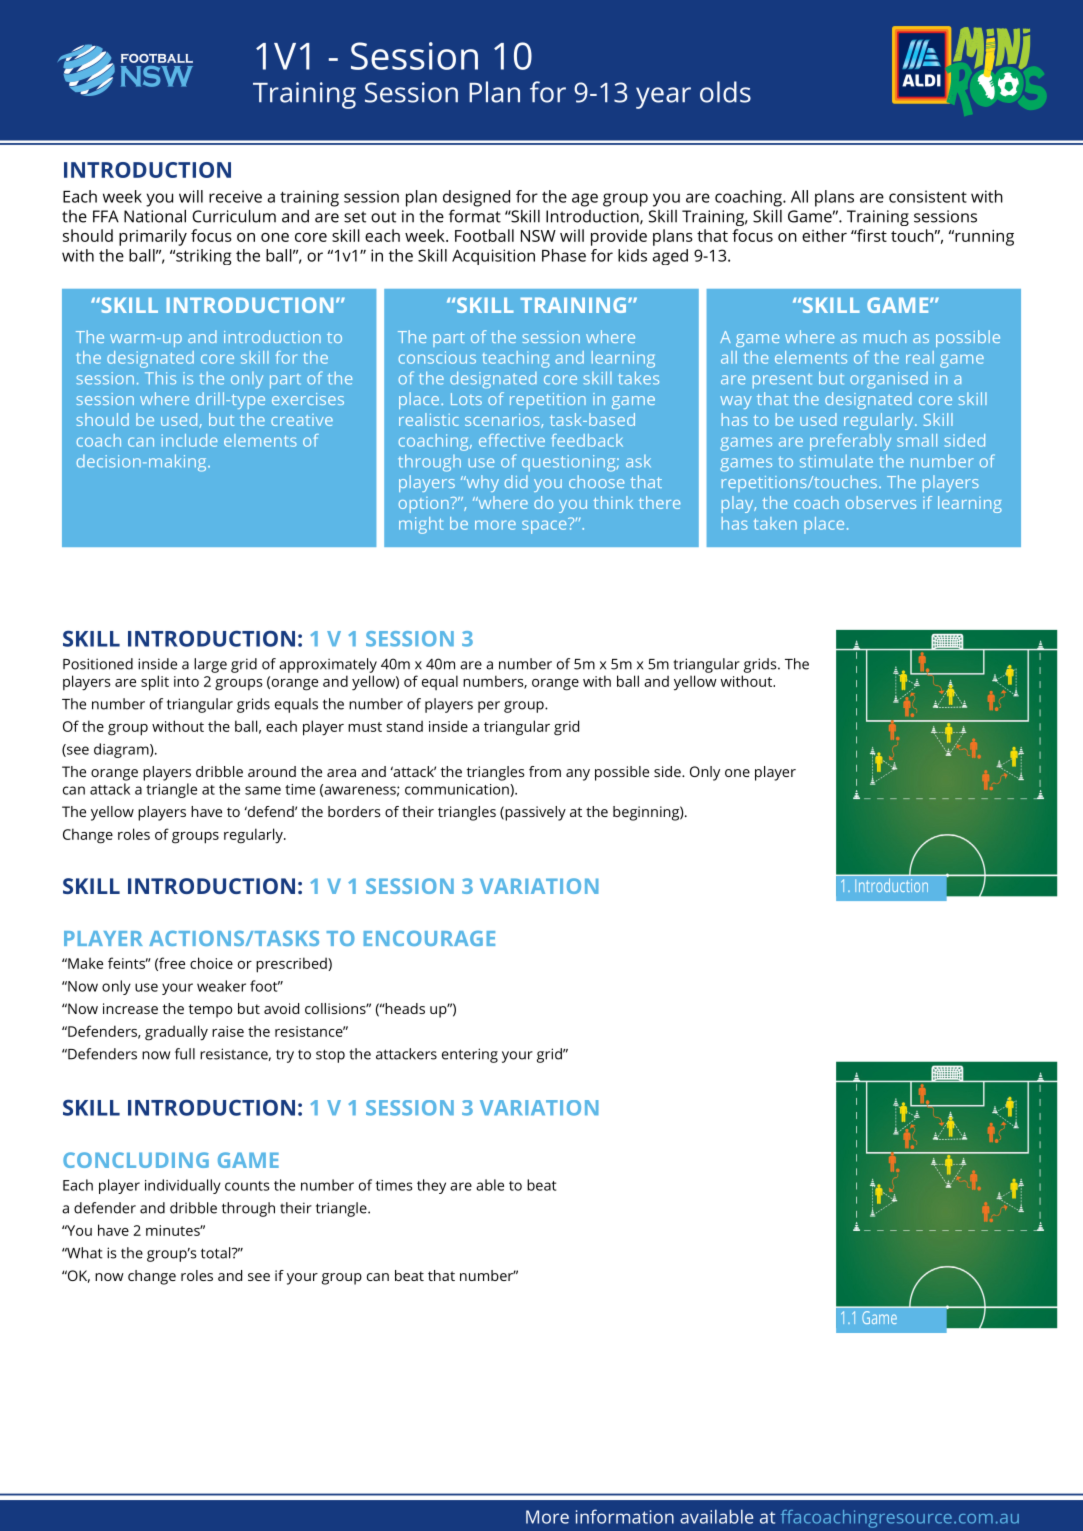 This screenshot has height=1531, width=1083. Describe the element at coordinates (725, 92) in the screenshot. I see `olds` at that location.
